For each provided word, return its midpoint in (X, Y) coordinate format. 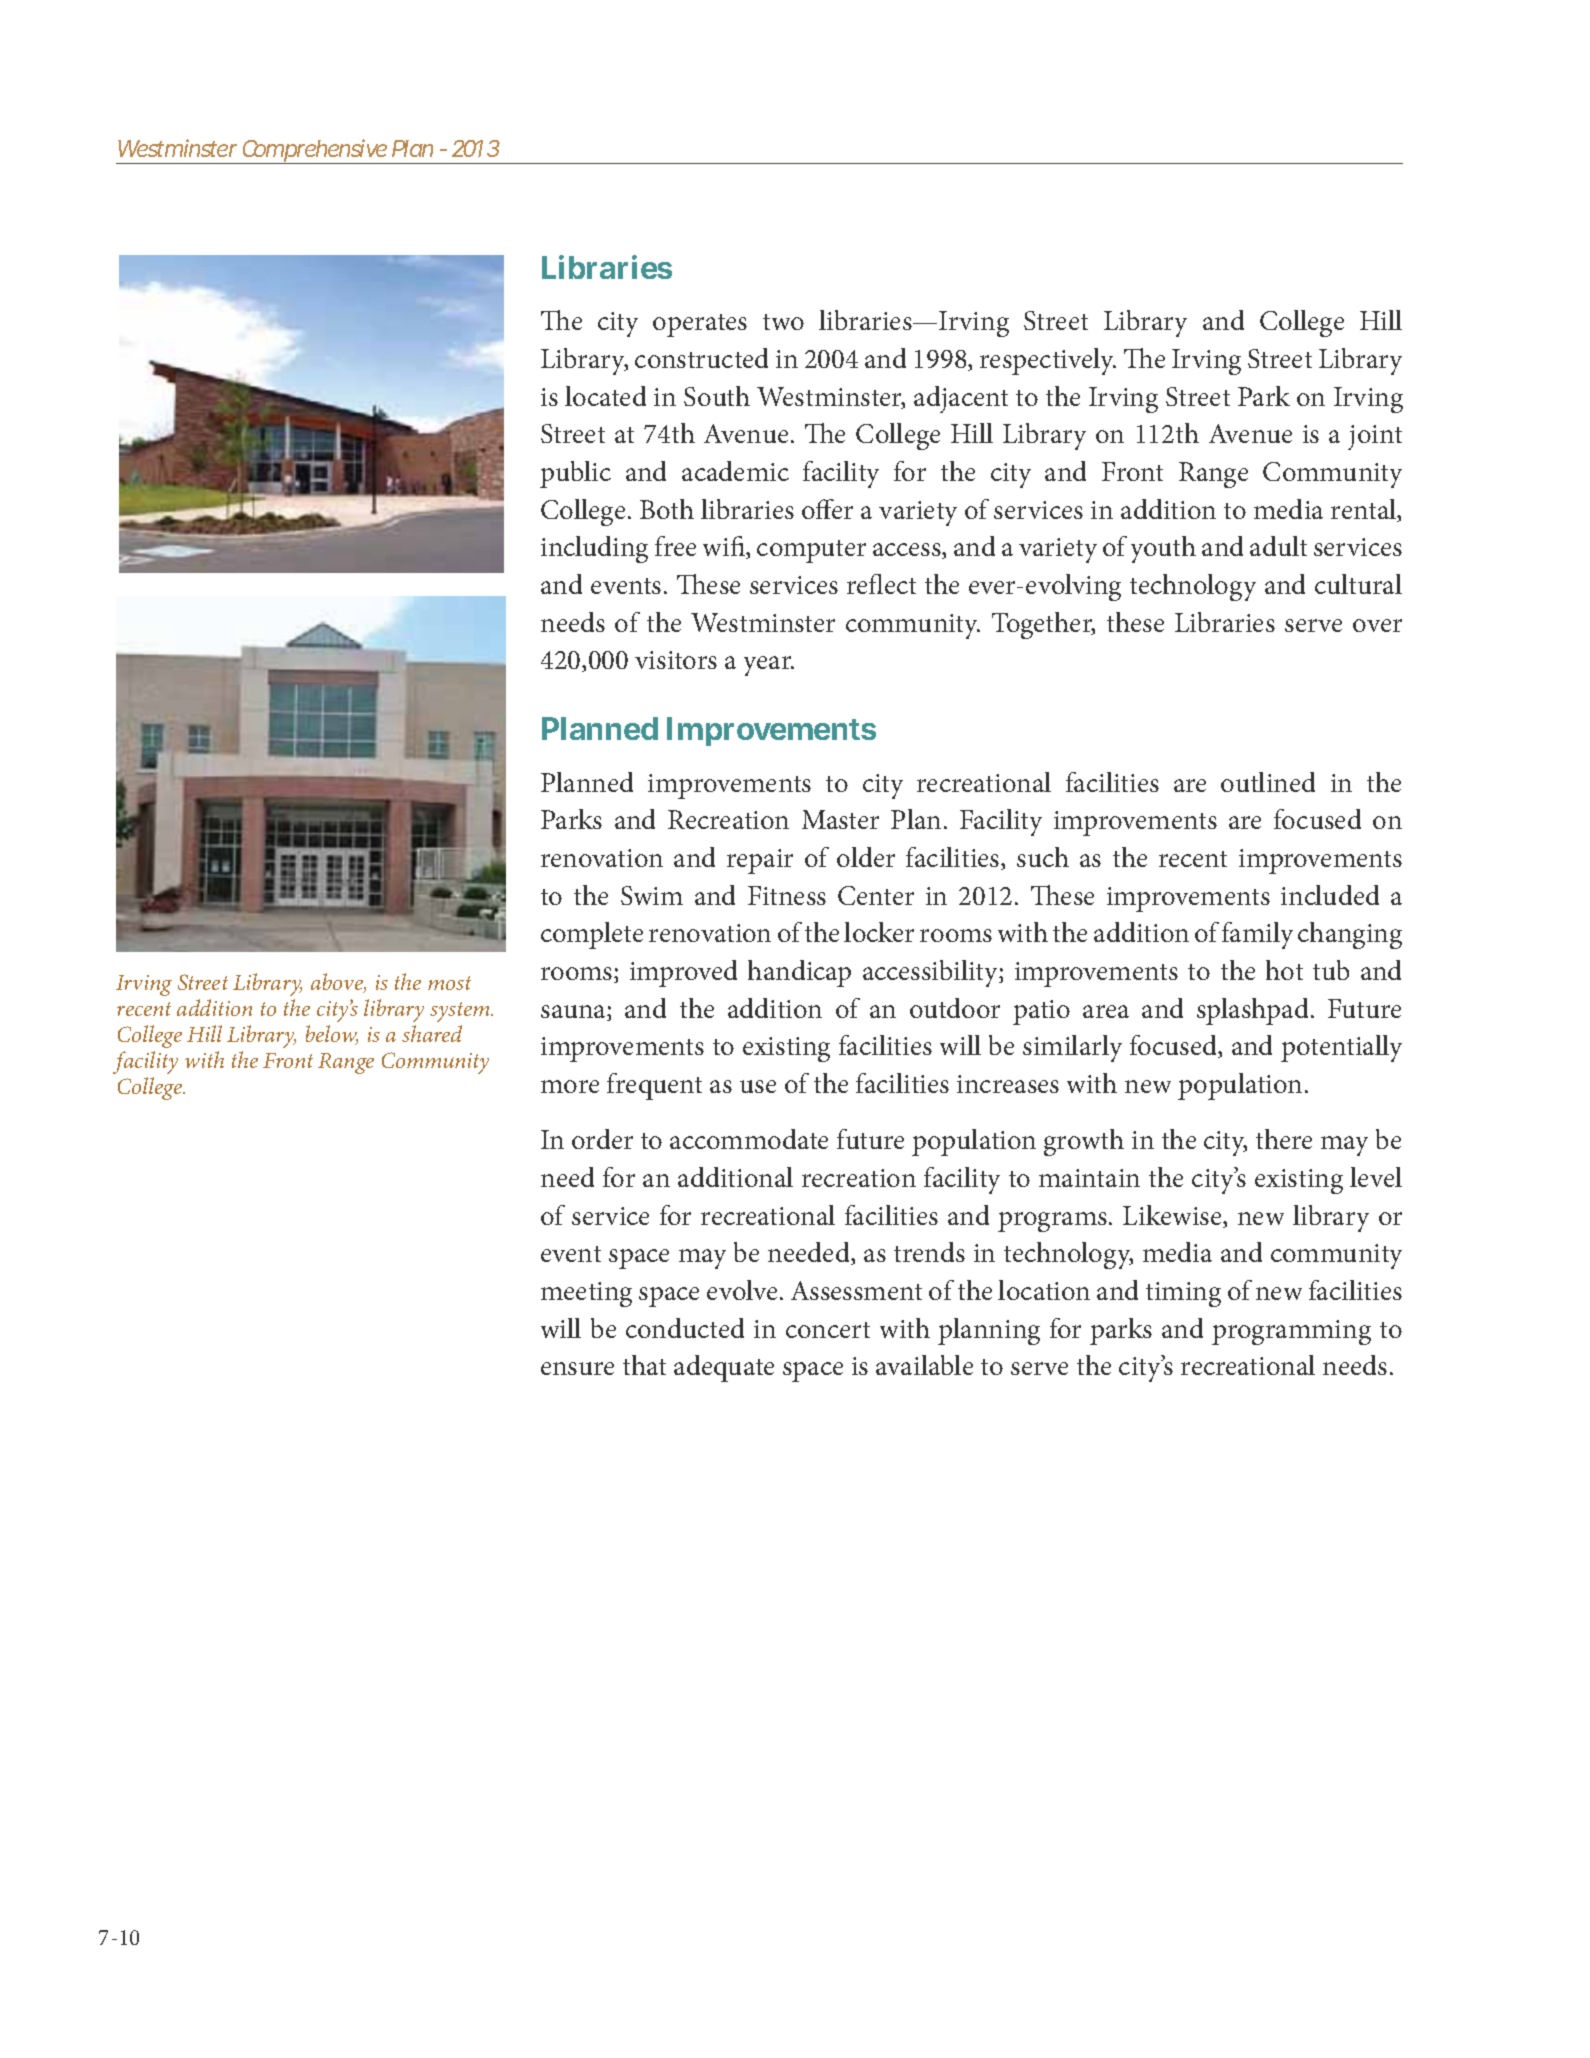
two (783, 322)
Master (840, 819)
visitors (676, 660)
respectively (1048, 361)
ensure (577, 1368)
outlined (1268, 782)
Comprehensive (315, 151)
